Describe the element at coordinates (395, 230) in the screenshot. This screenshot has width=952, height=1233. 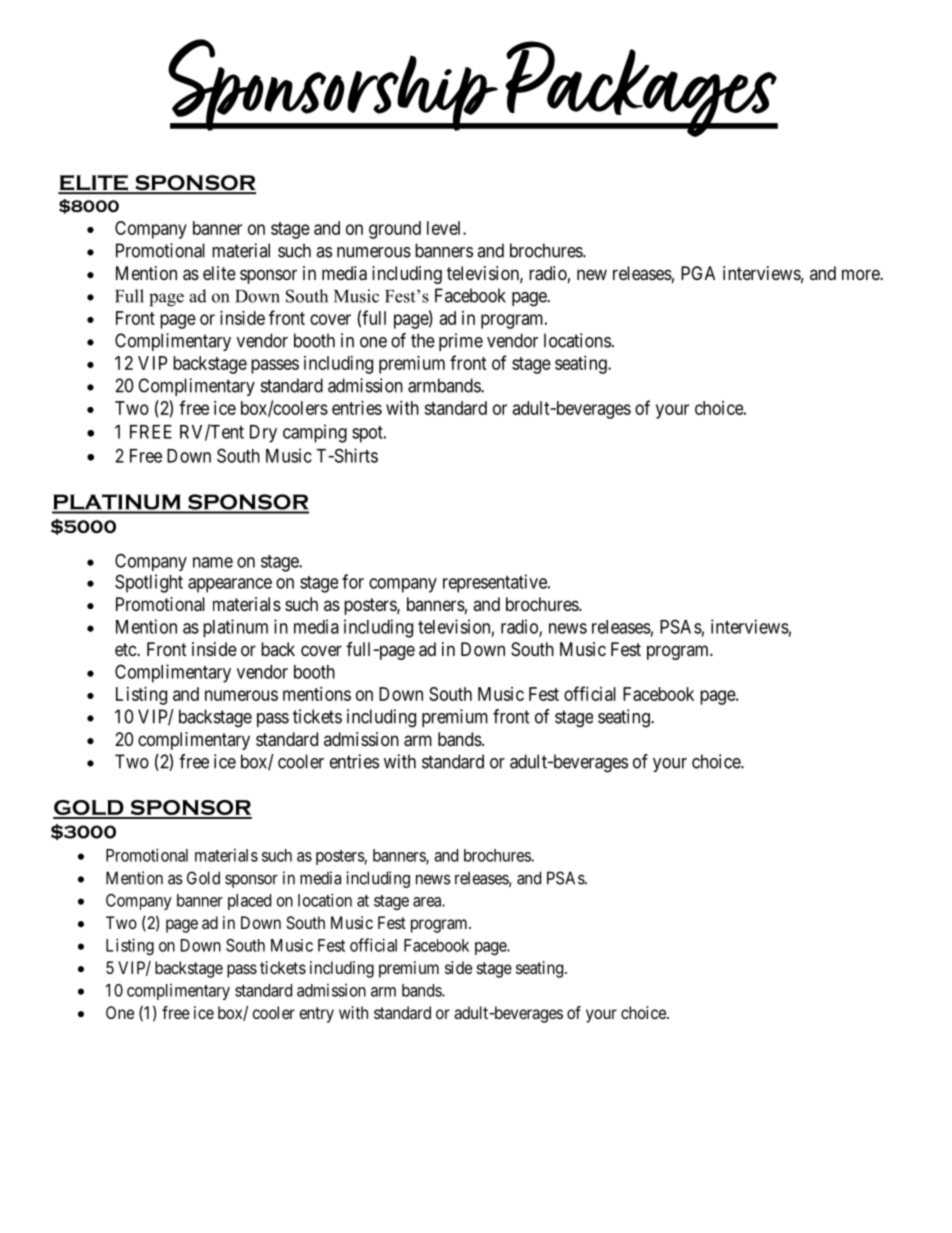
I see `ground` at that location.
